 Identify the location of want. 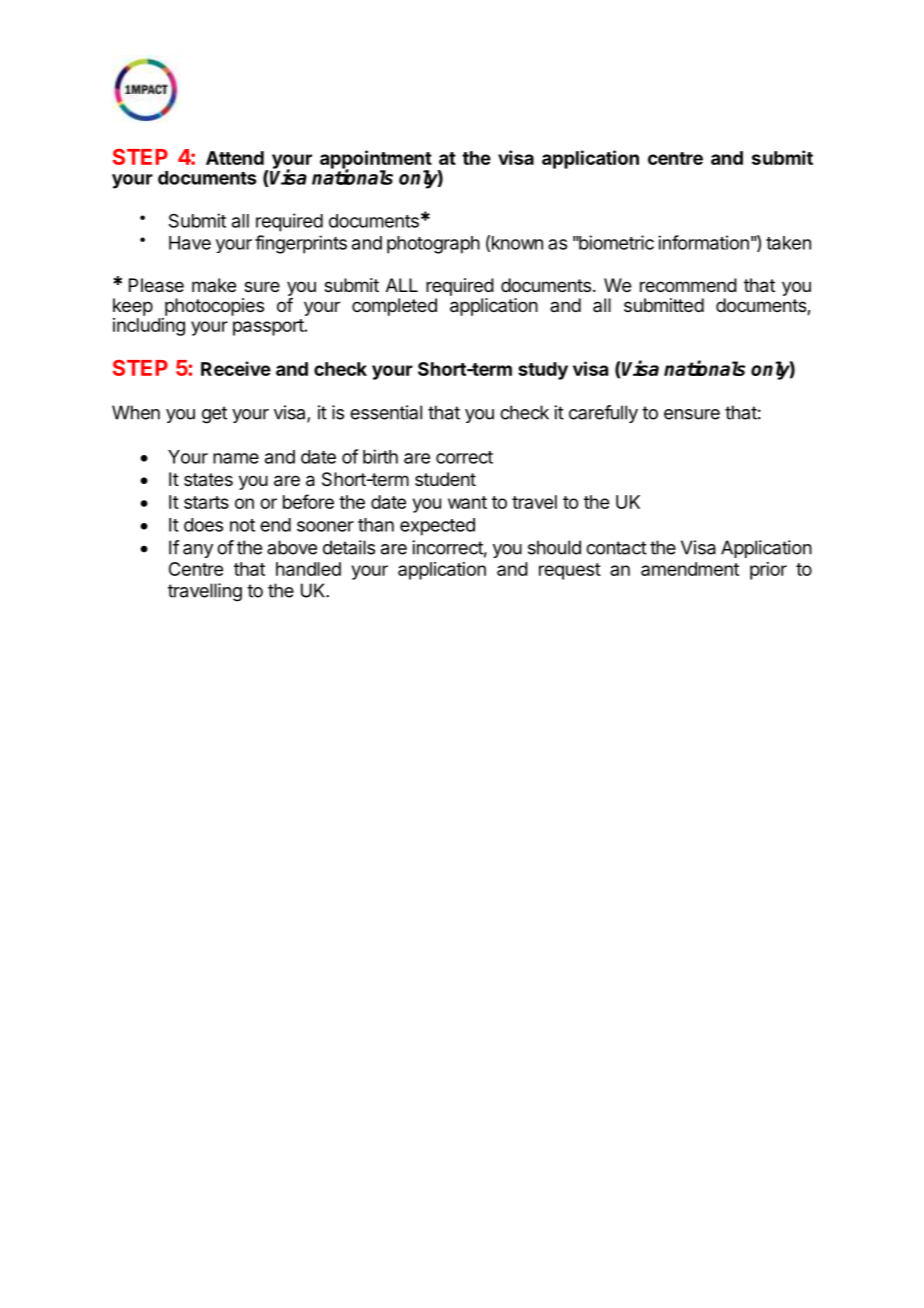
(467, 502).
